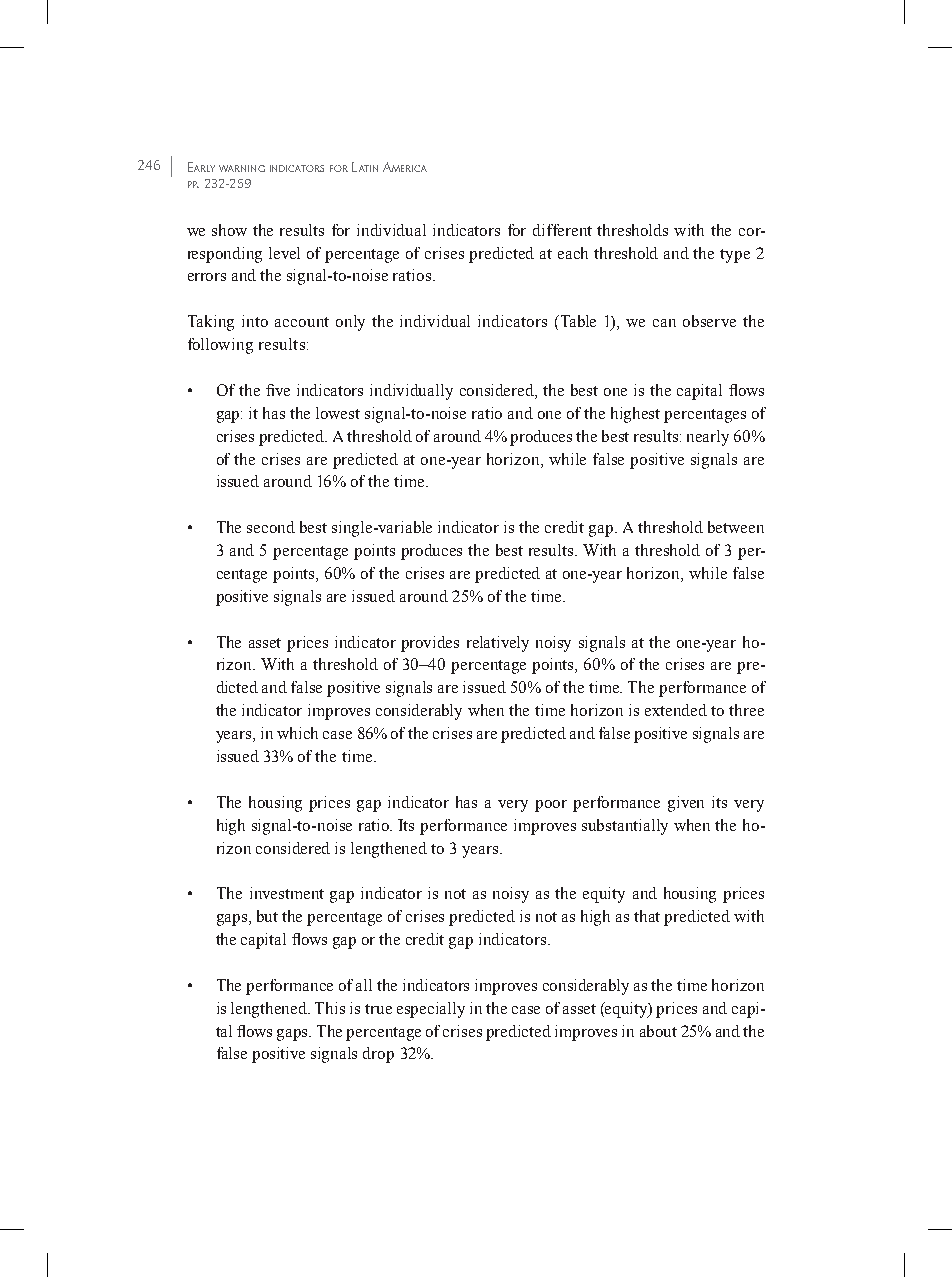  Describe the element at coordinates (498, 644) in the image. I see `relatively` at that location.
